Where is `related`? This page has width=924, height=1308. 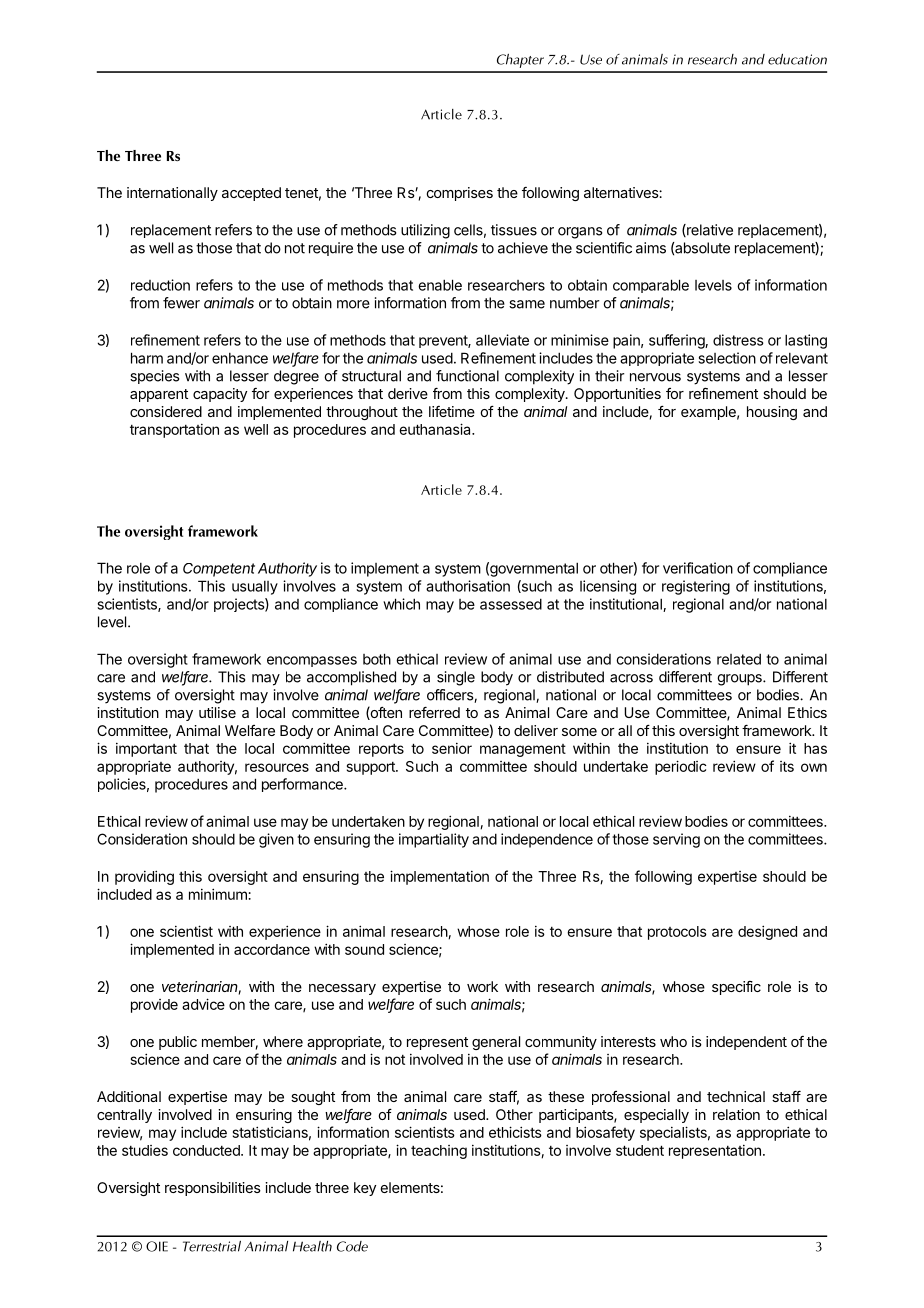
related is located at coordinates (739, 659).
